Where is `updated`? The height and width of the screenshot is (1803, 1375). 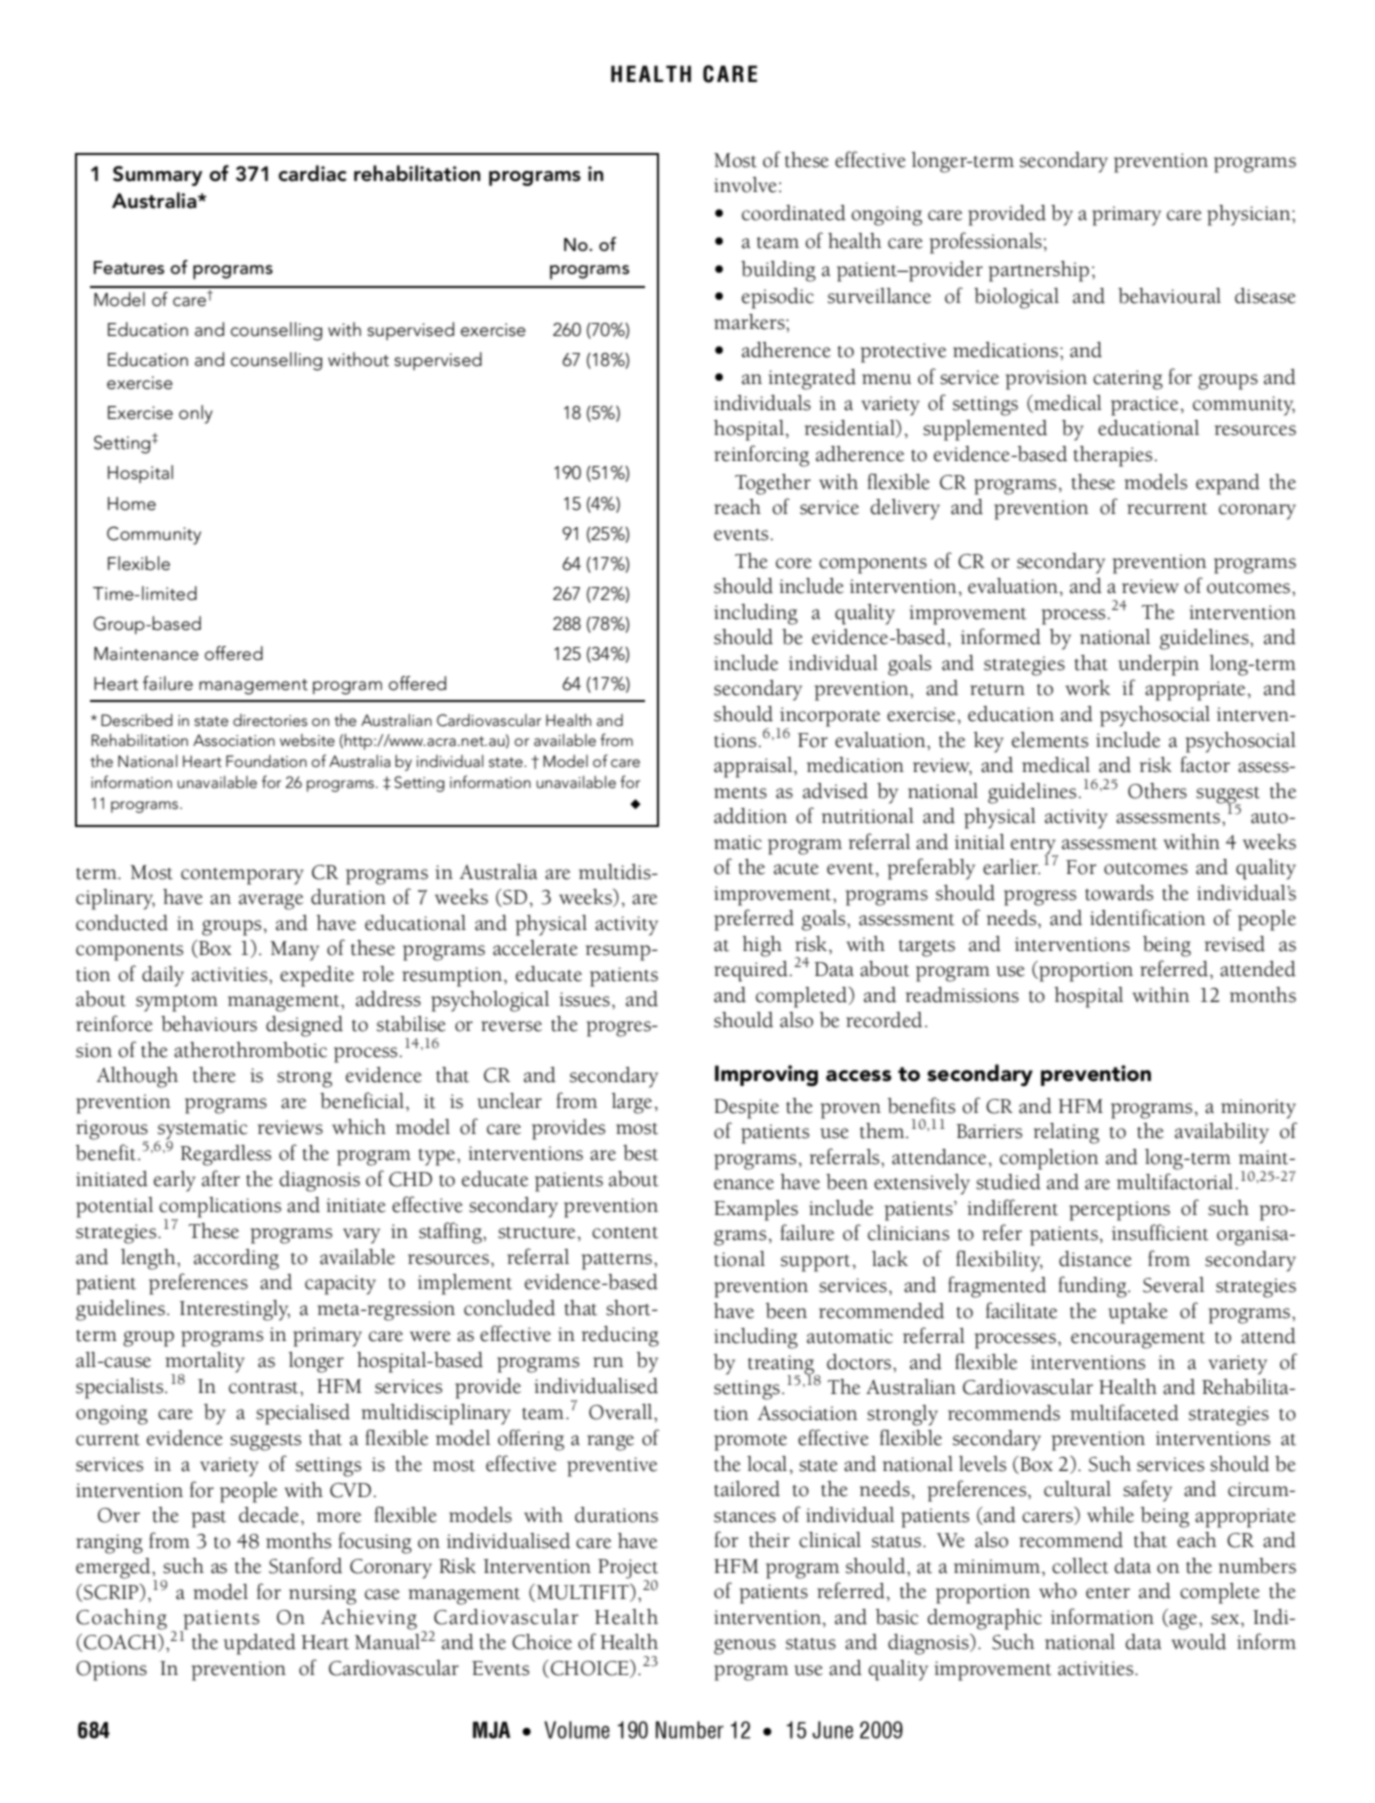 updated is located at coordinates (260, 1644).
